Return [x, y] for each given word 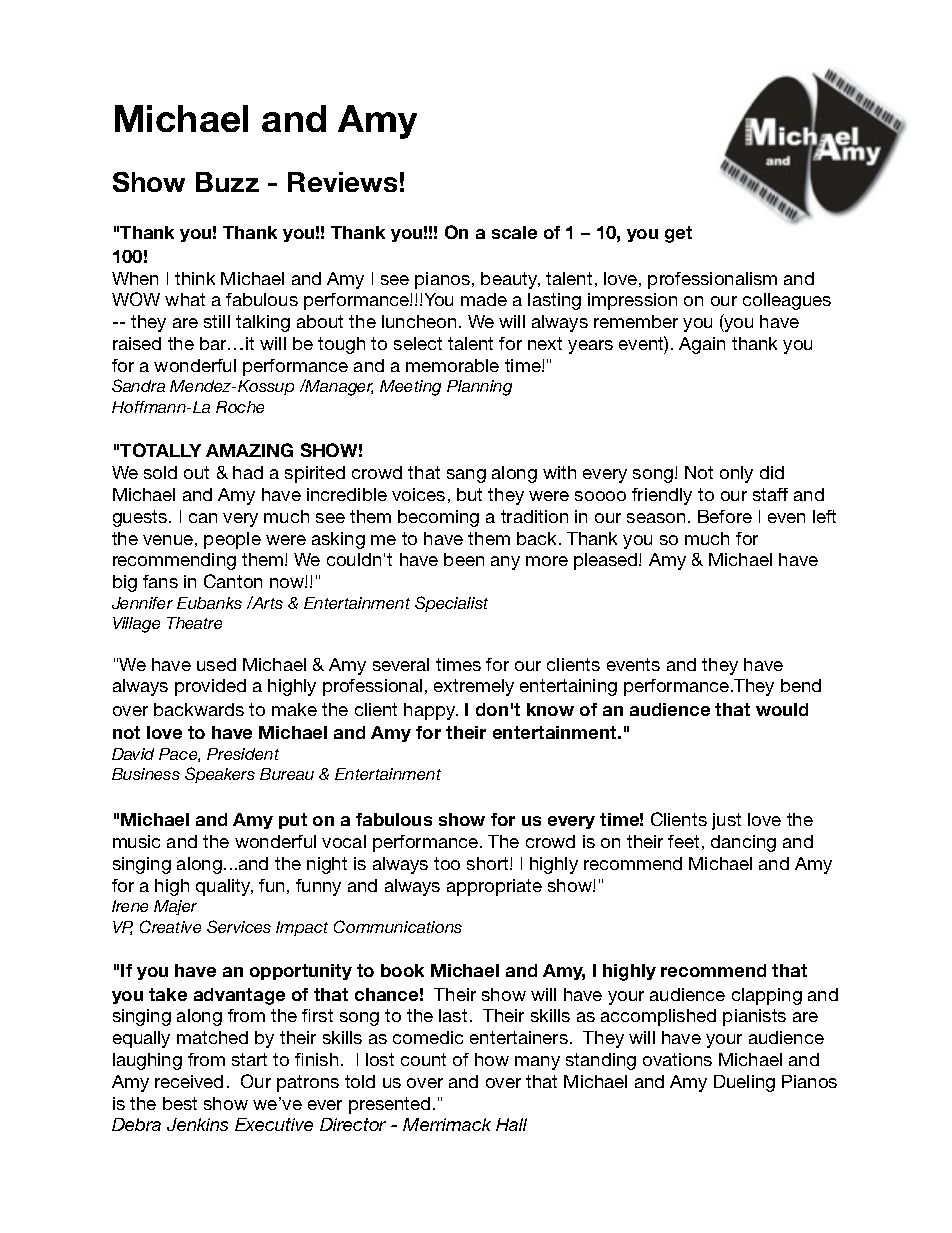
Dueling [744, 1083]
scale [514, 232]
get [678, 234]
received [189, 1081]
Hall [511, 1124]
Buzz [227, 182]
